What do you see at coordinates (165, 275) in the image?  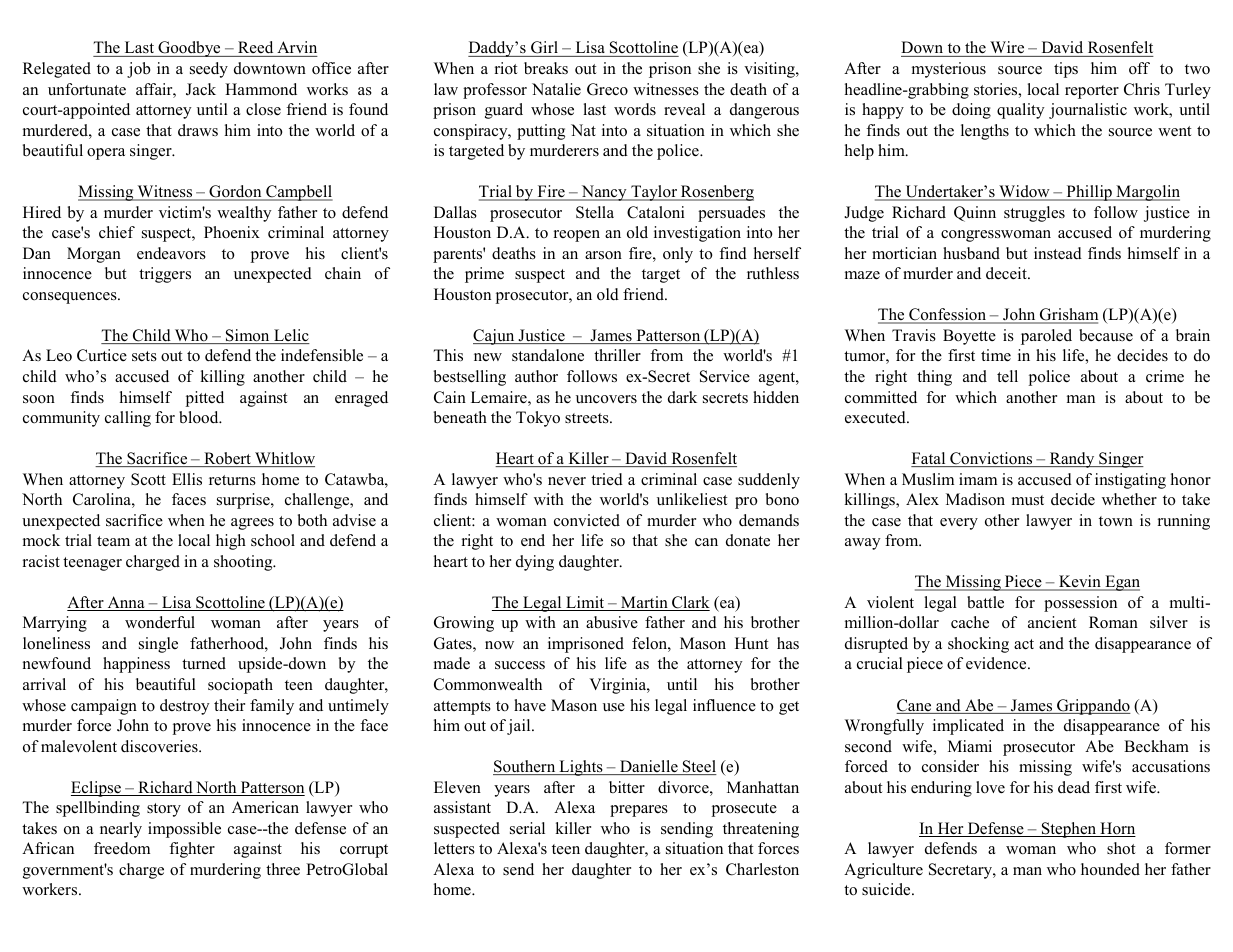 I see `triggers` at bounding box center [165, 275].
